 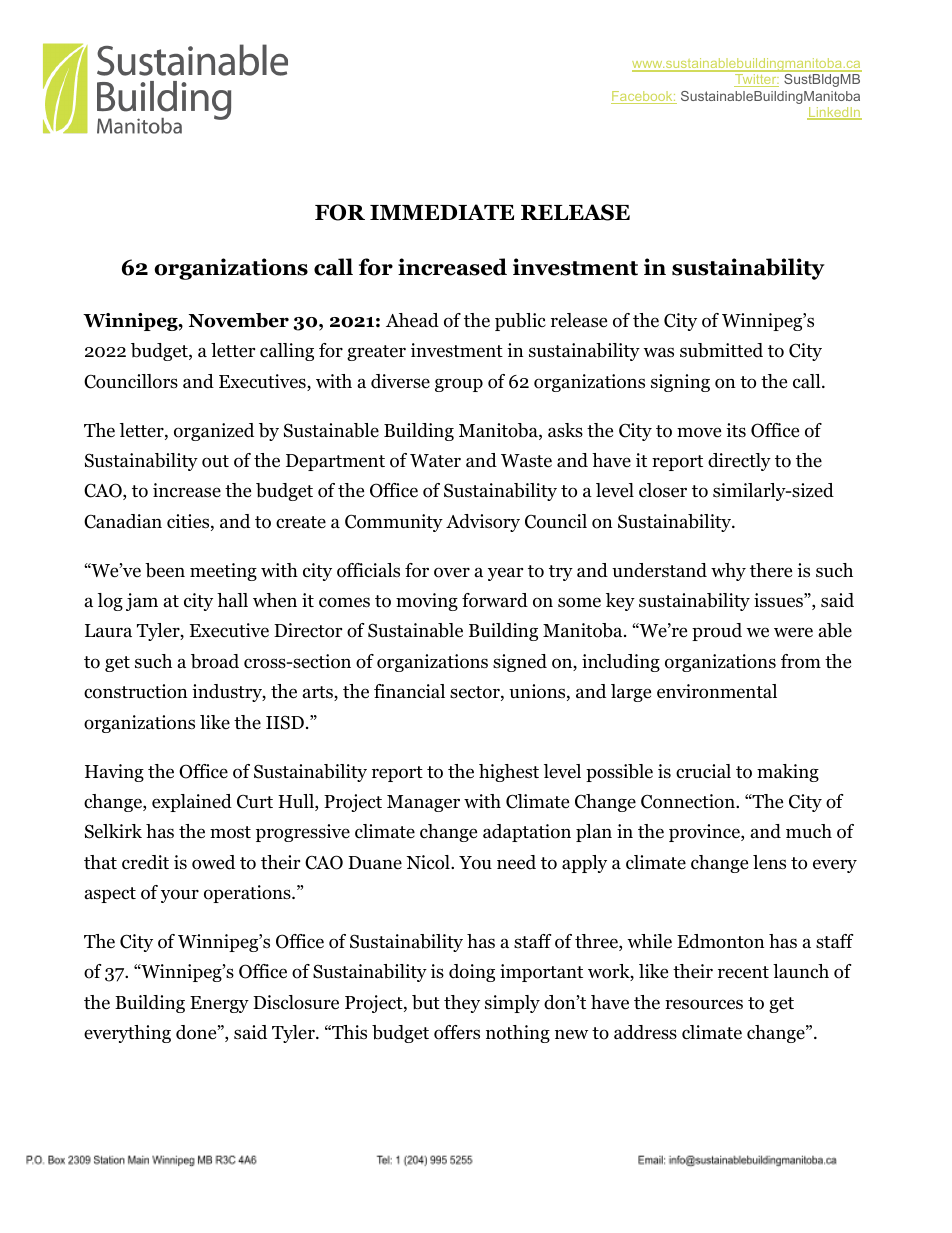 I want to click on crucial, so click(x=703, y=771).
